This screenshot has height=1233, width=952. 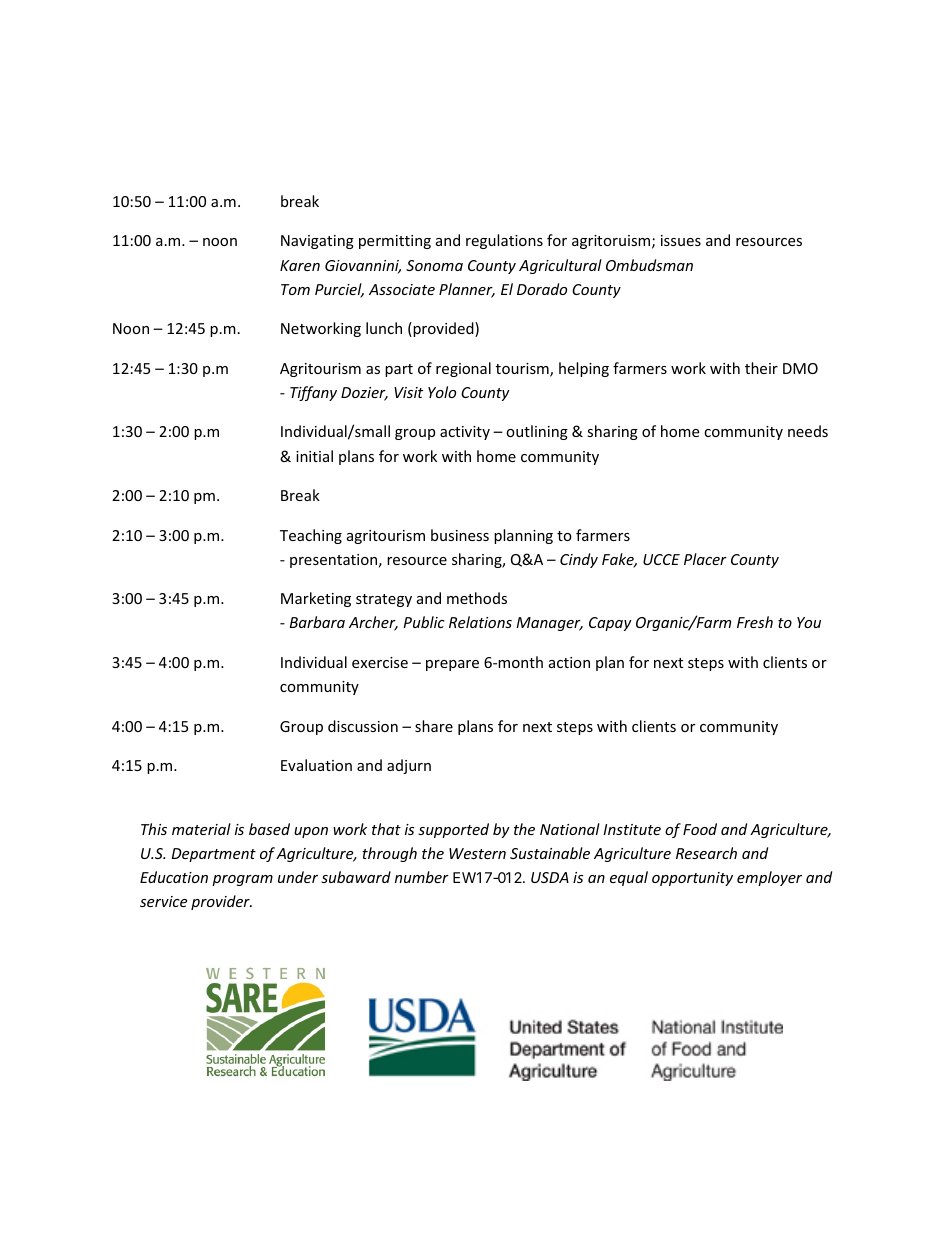 I want to click on initial, so click(x=314, y=456).
